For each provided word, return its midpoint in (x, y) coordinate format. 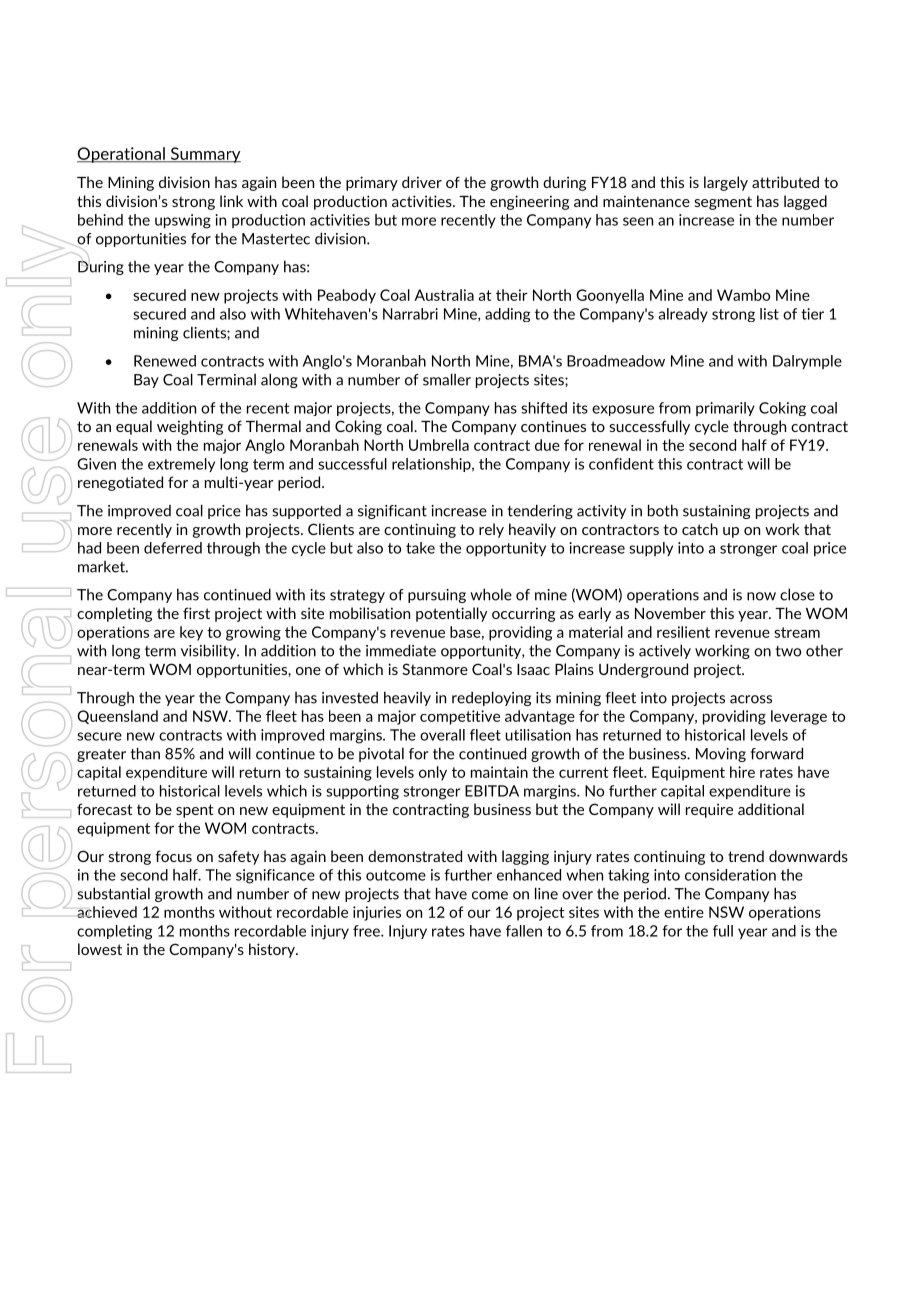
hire (742, 772)
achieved (107, 912)
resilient (683, 632)
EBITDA (492, 791)
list (769, 314)
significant (392, 512)
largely (726, 183)
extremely (181, 465)
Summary (204, 155)
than (145, 753)
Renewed (165, 361)
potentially (451, 614)
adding (507, 315)
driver (422, 182)
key (191, 633)
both (663, 510)
